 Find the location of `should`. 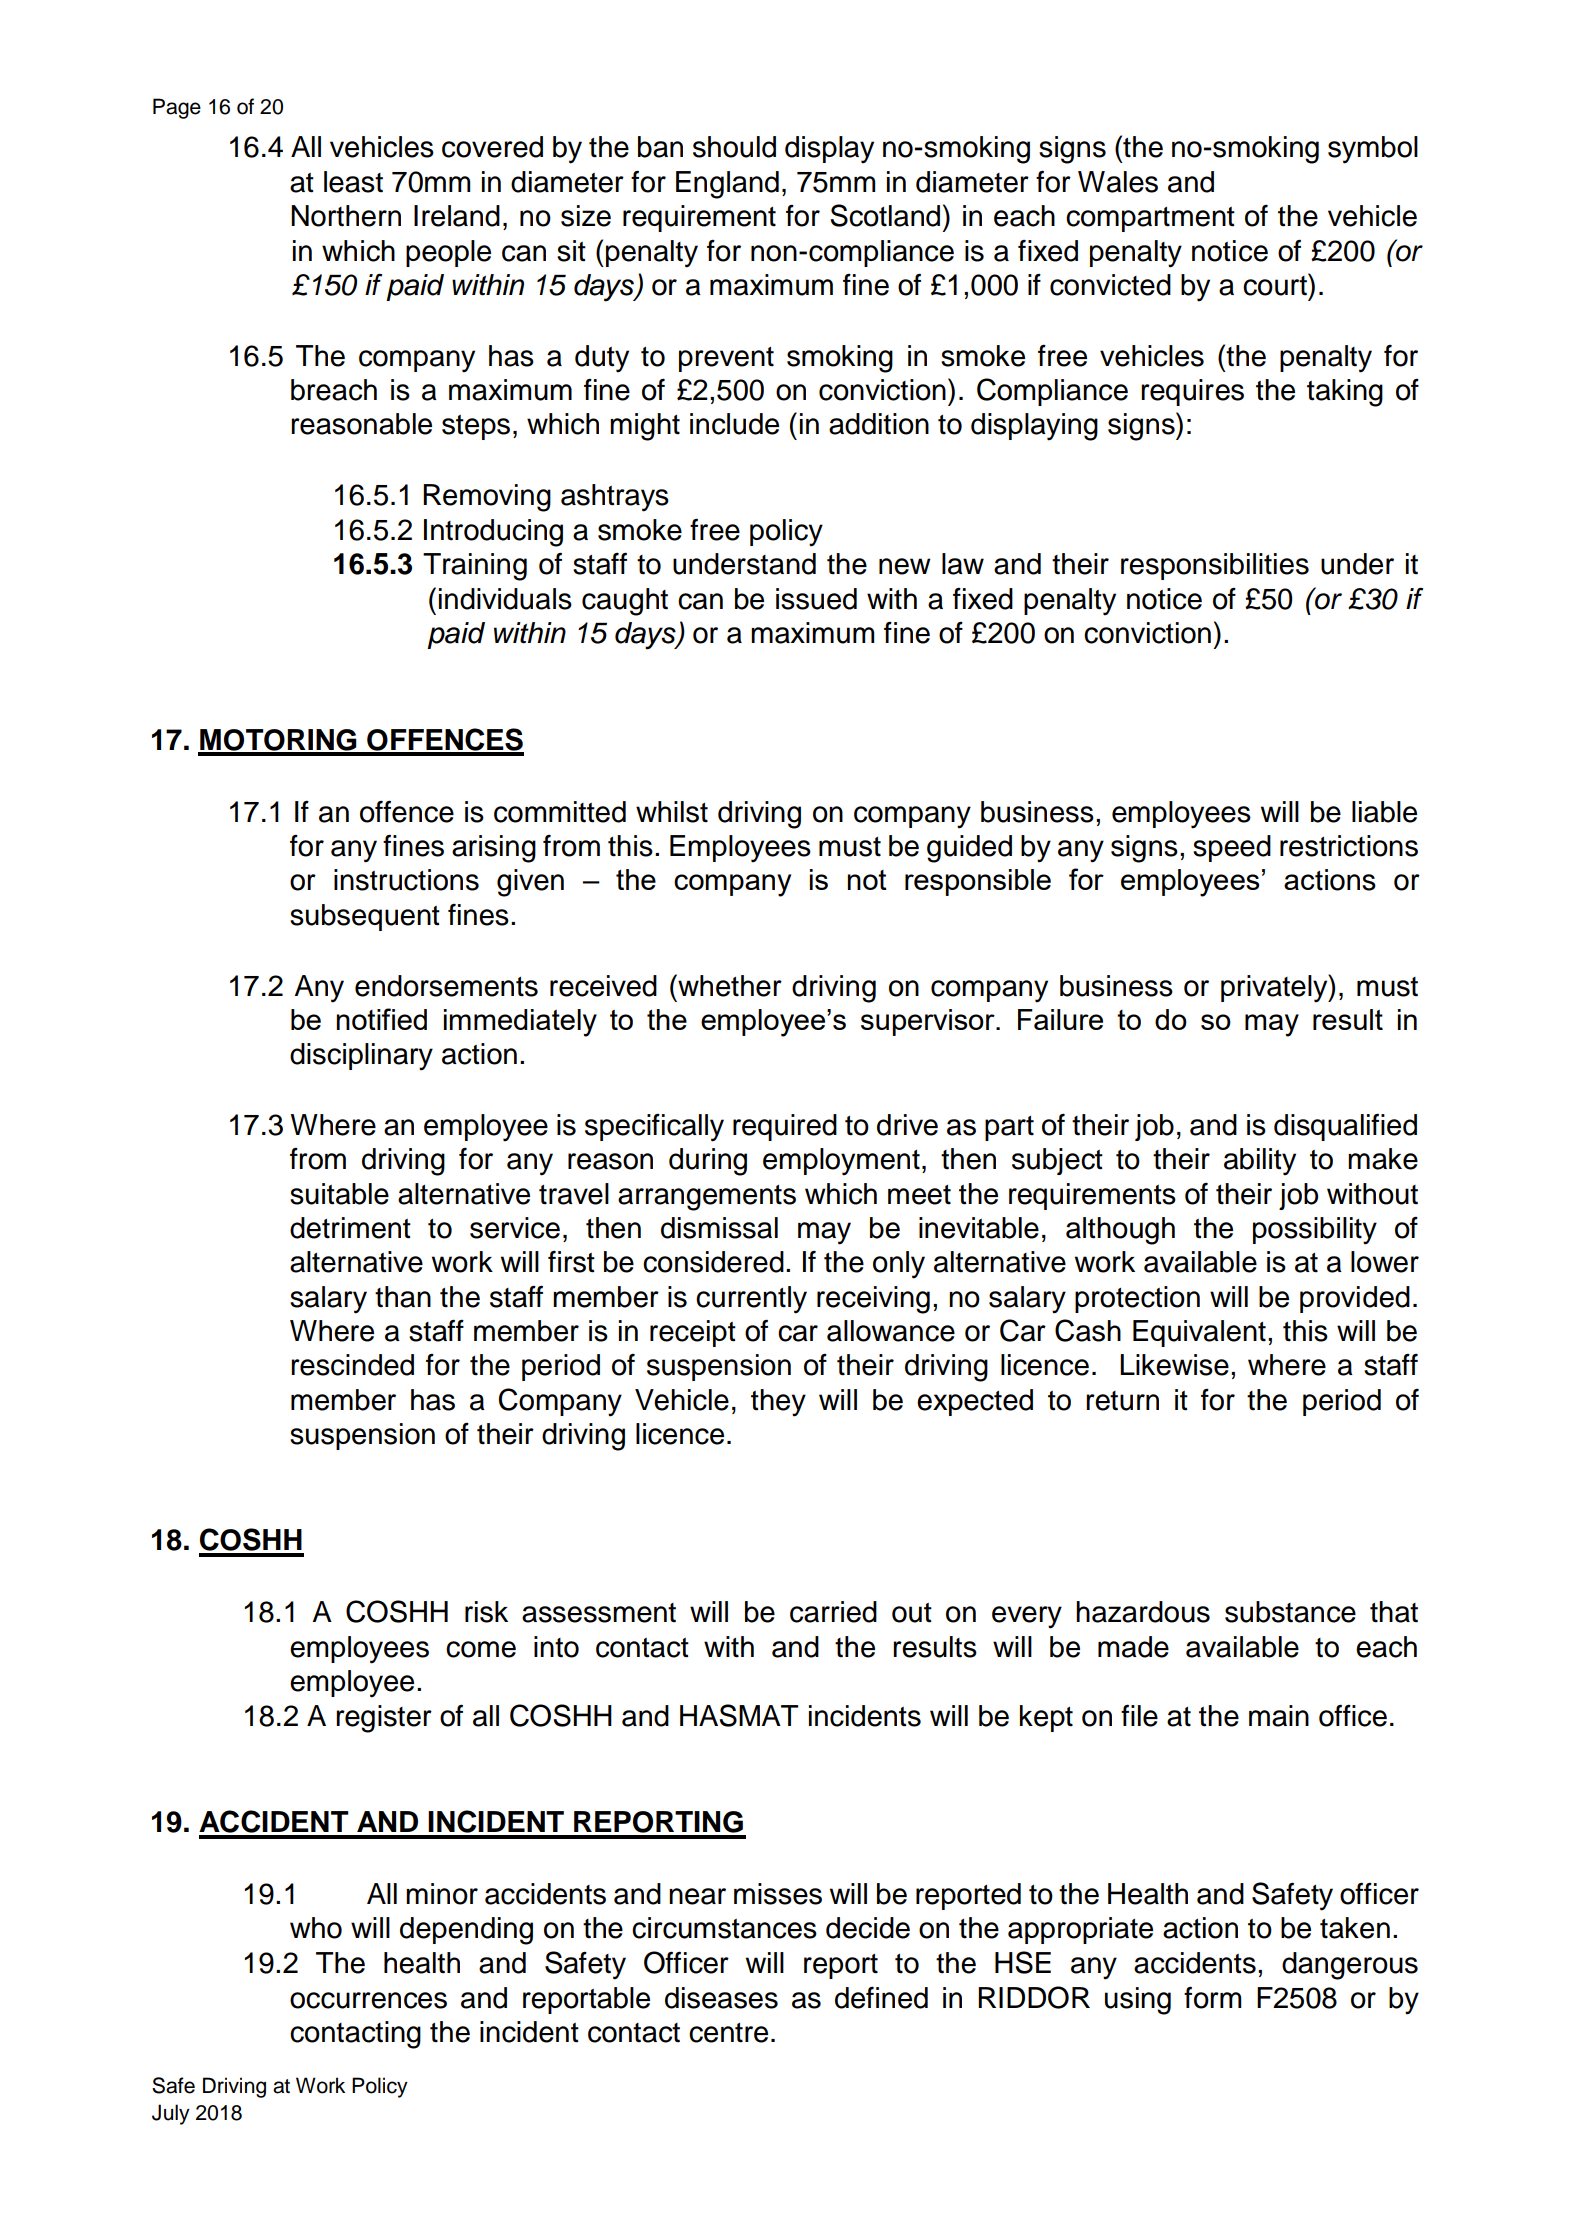

should is located at coordinates (734, 147).
